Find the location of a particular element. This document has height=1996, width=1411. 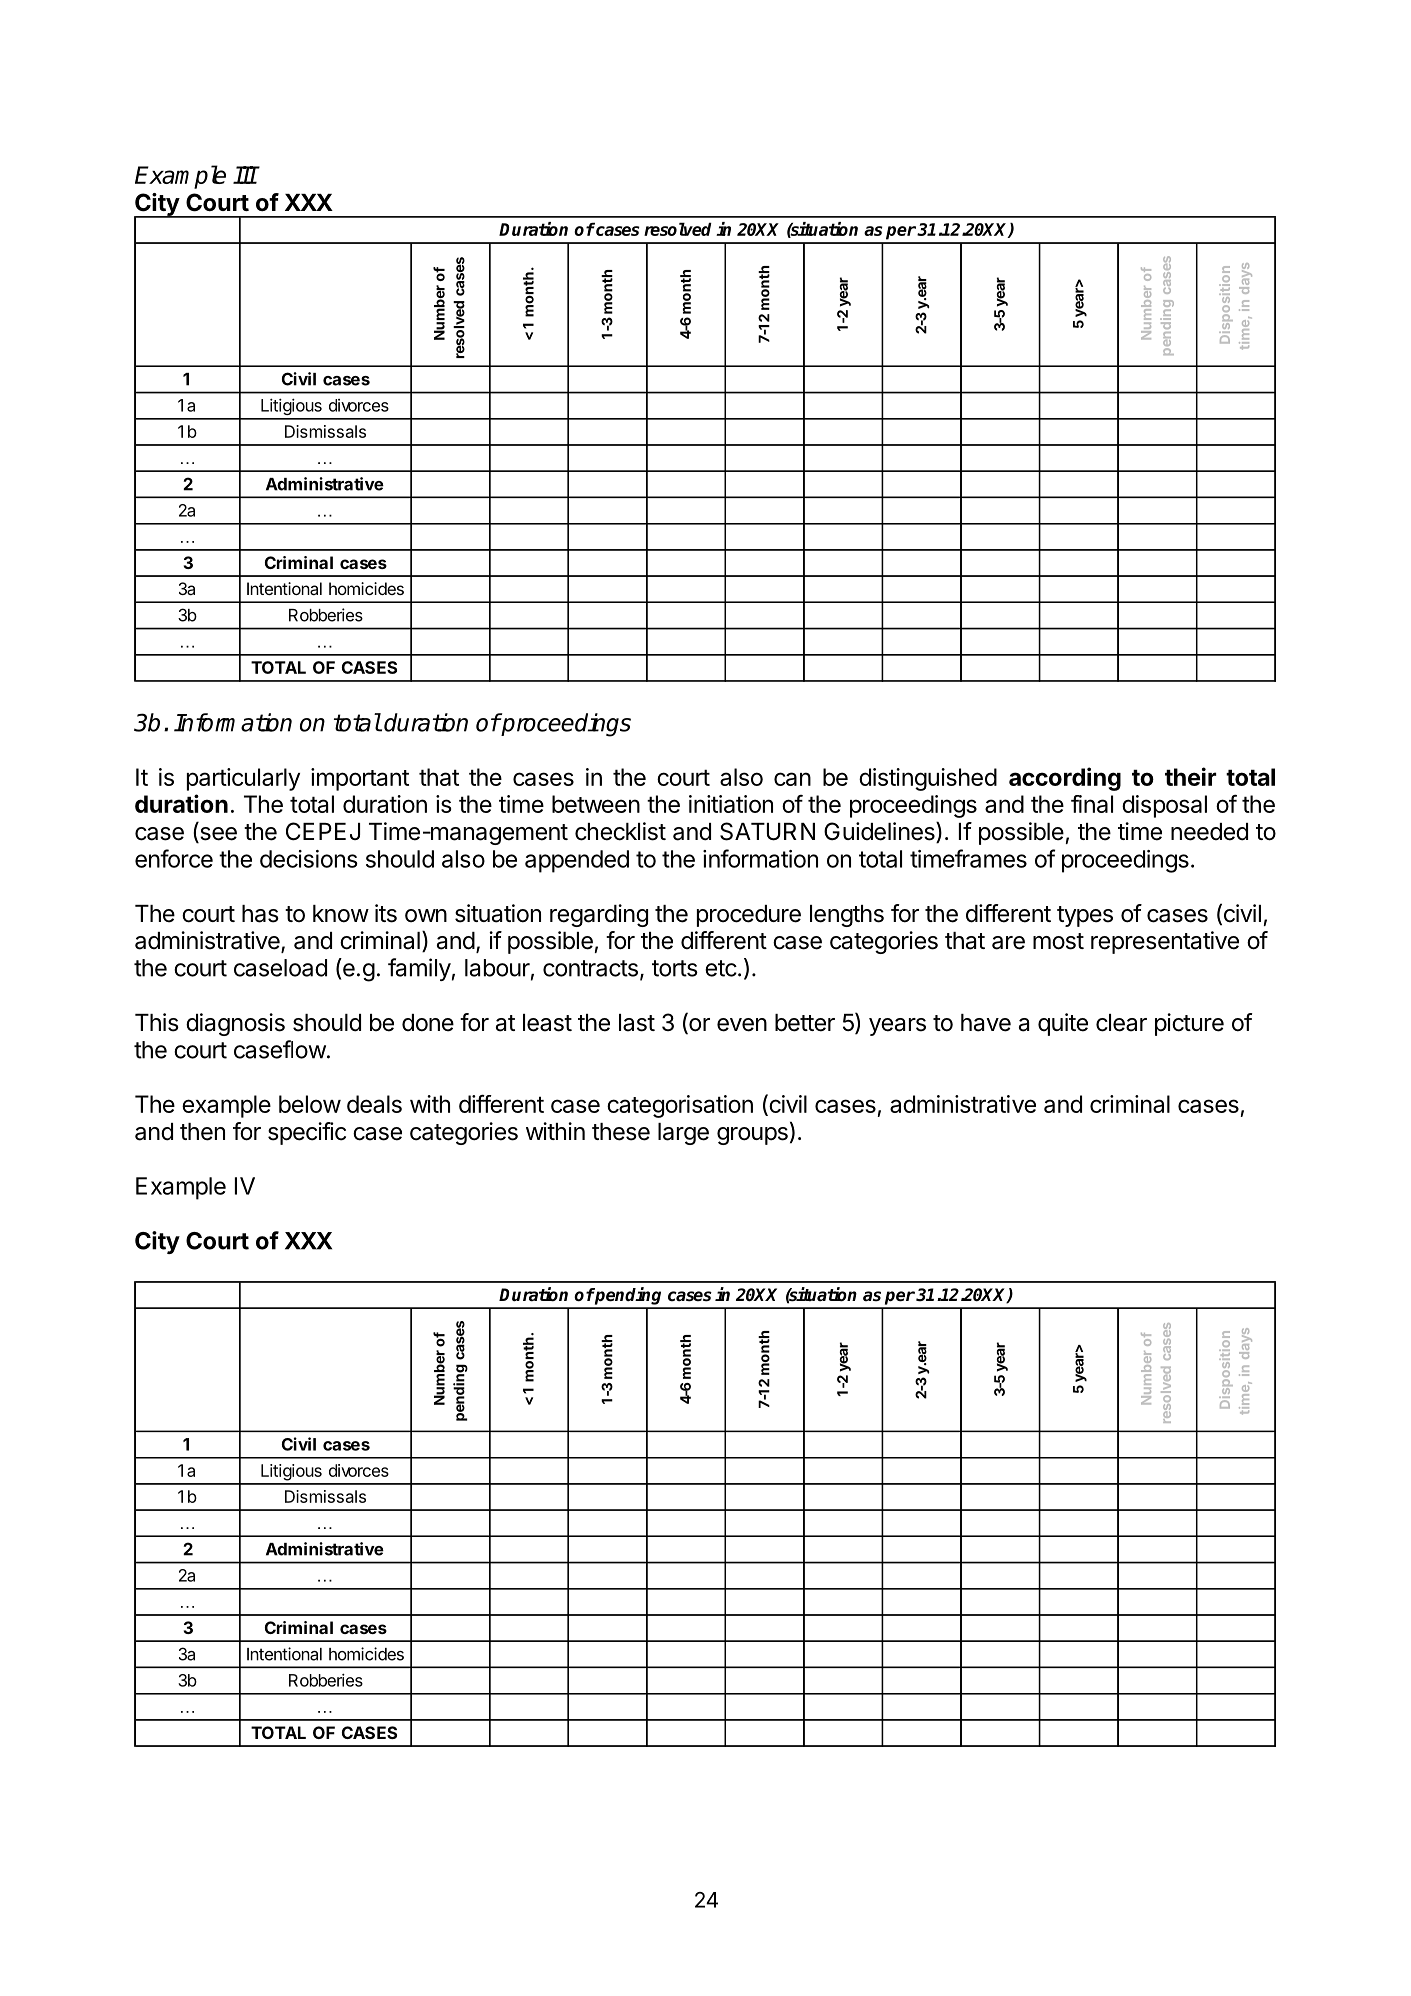

large is located at coordinates (683, 1134).
